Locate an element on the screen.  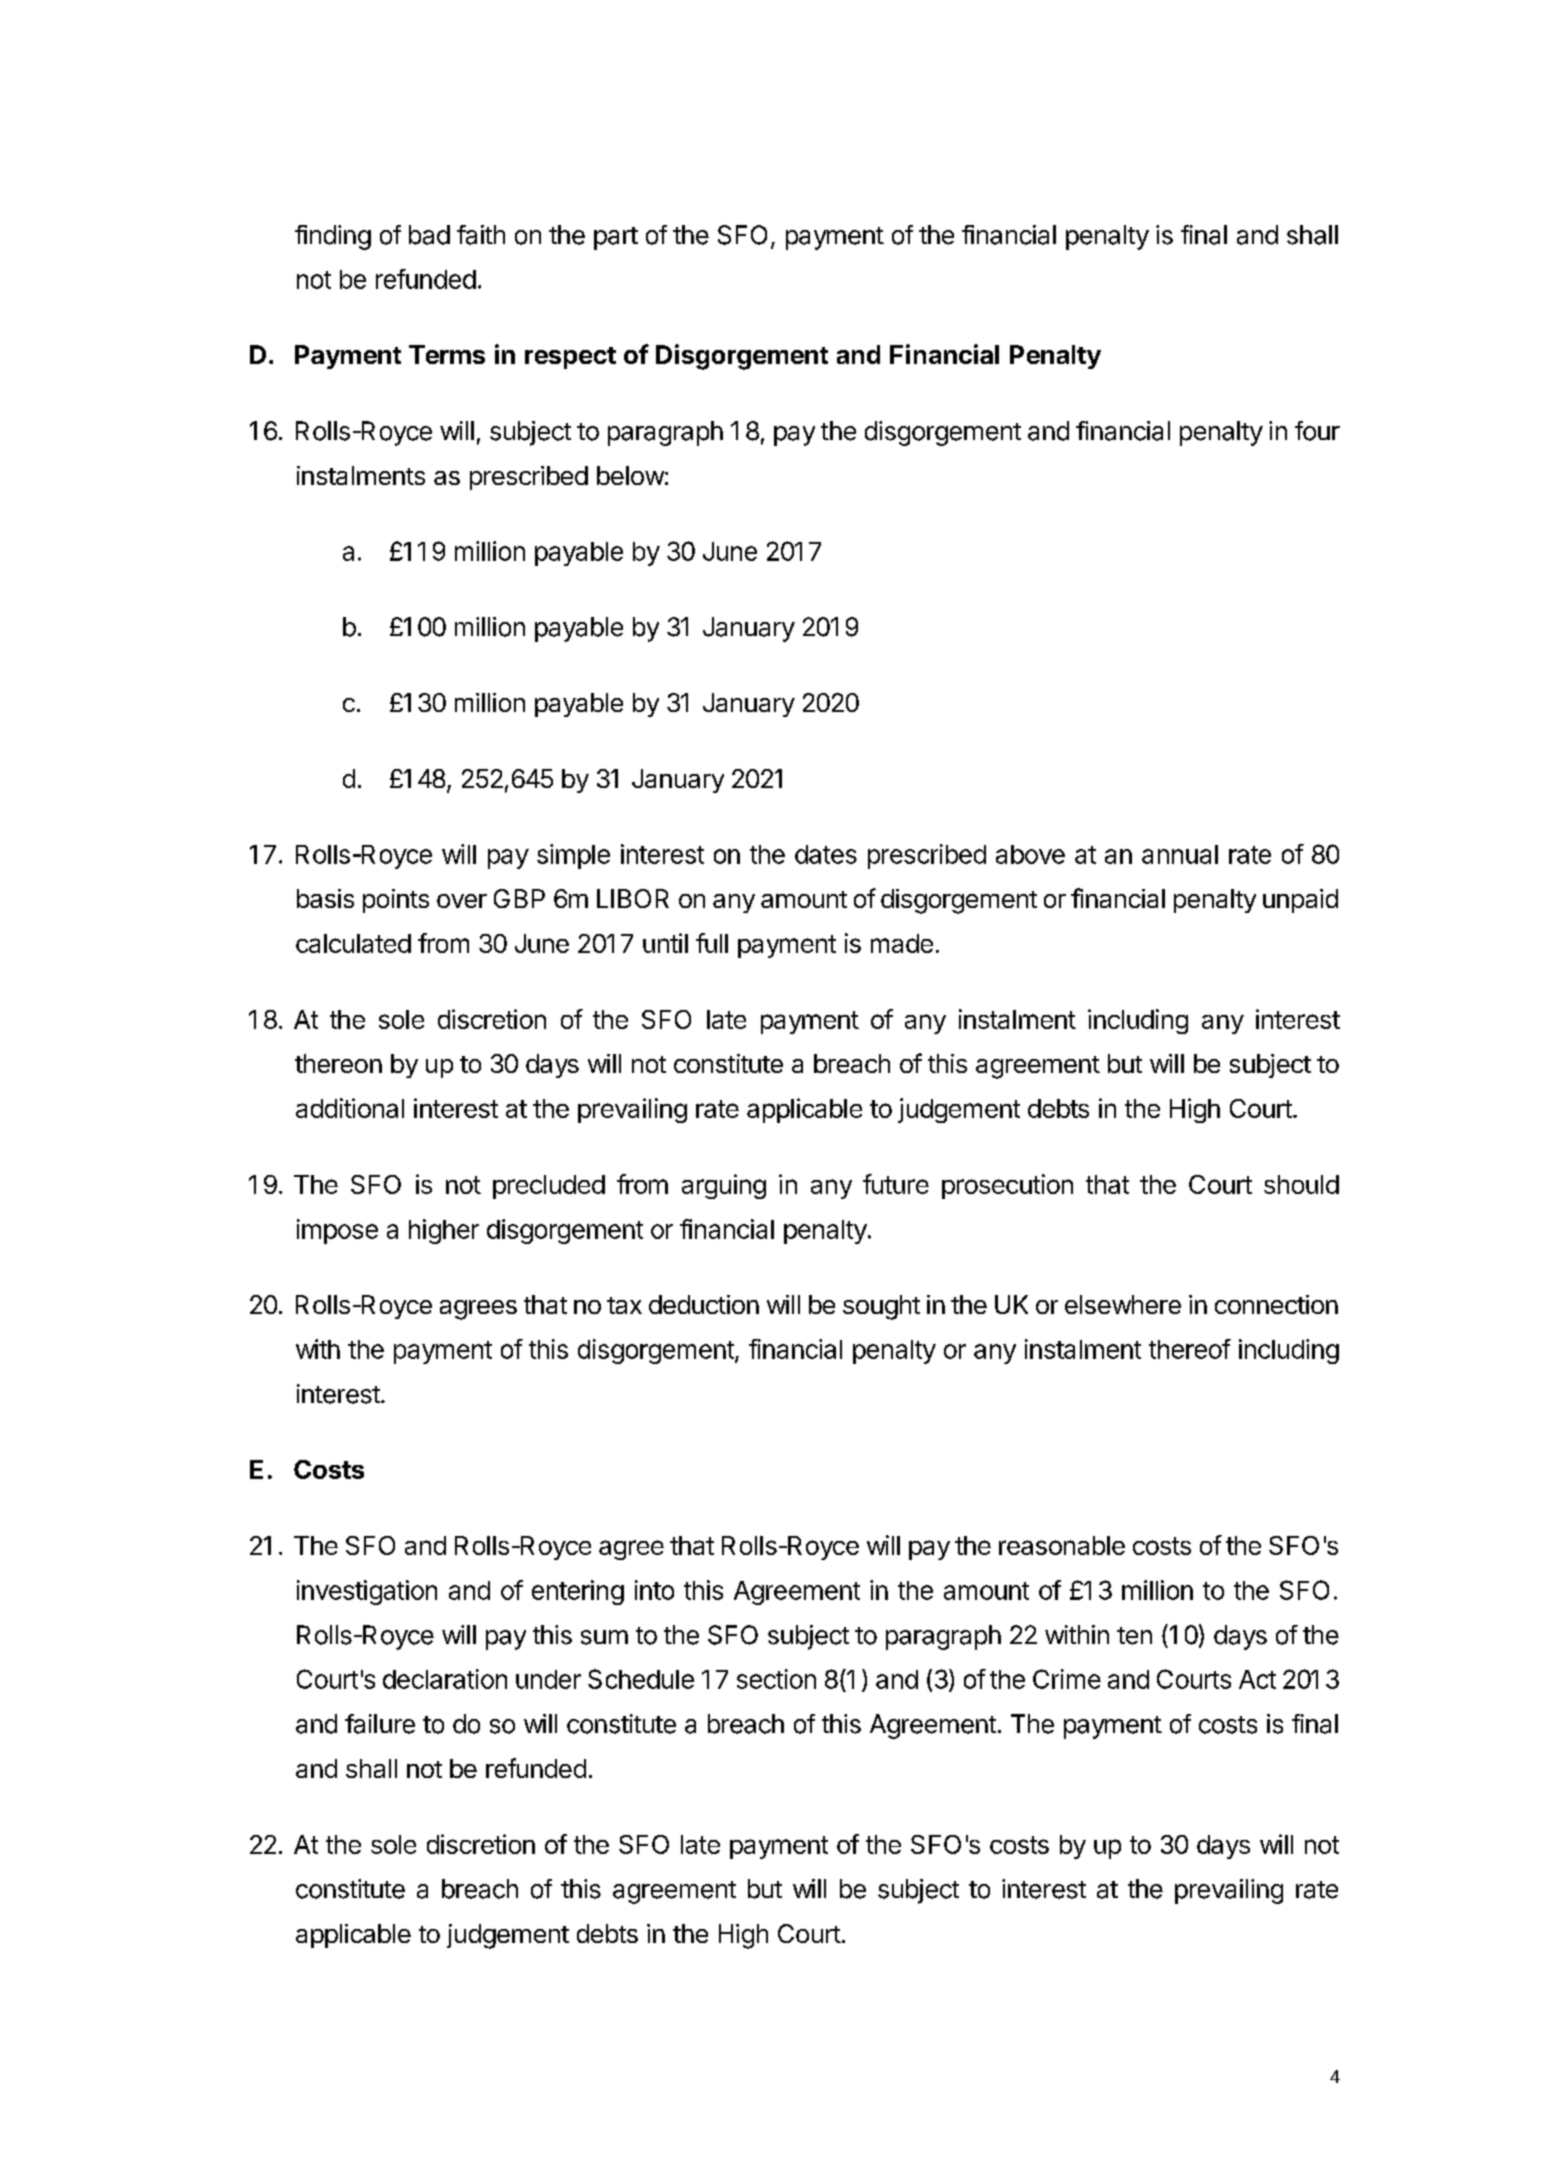
made is located at coordinates (902, 943).
